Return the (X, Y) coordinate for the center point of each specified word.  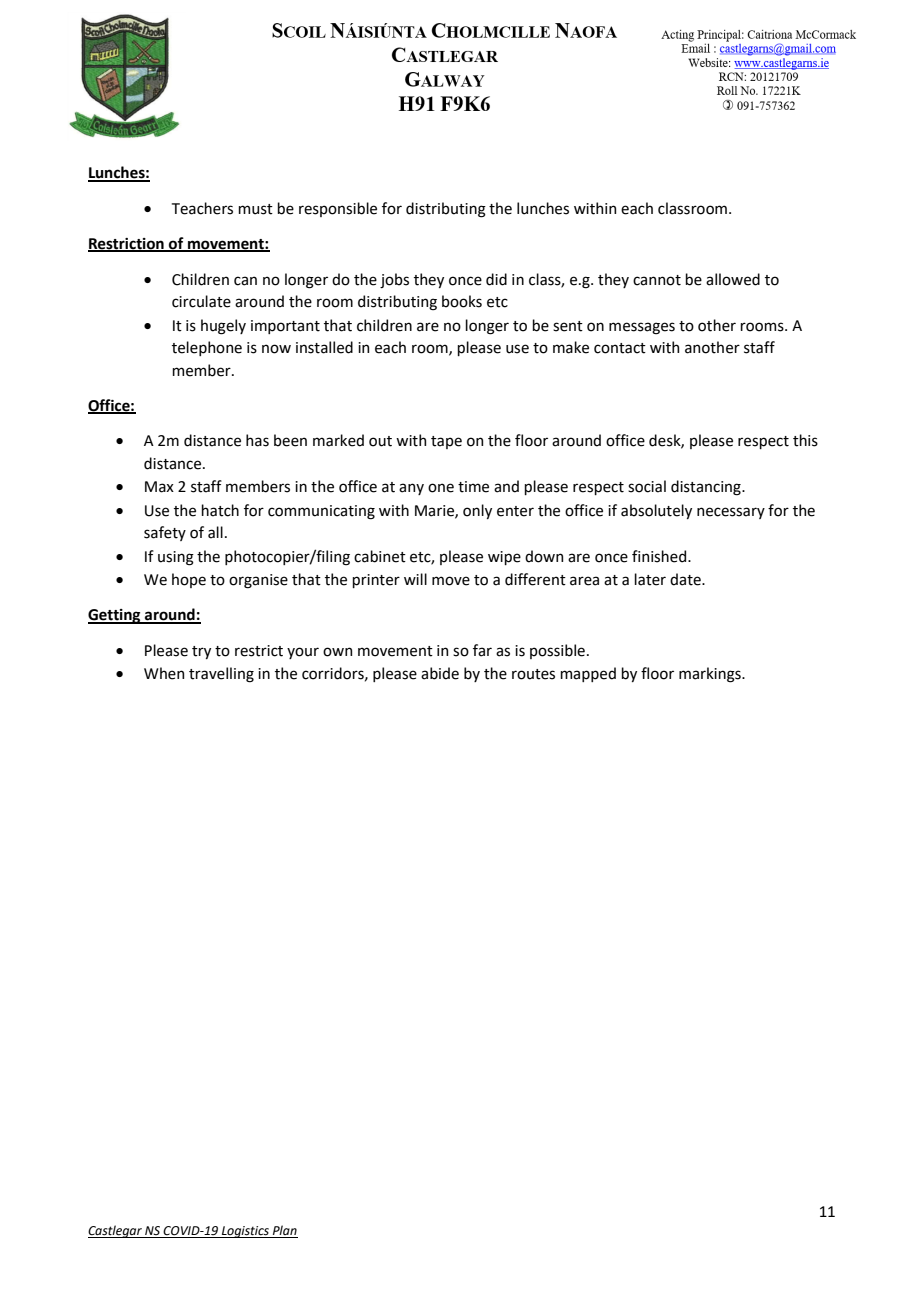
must (255, 209)
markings (711, 675)
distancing (707, 488)
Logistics (245, 1232)
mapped (588, 674)
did (496, 279)
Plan (284, 1231)
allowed (733, 279)
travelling (221, 675)
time (473, 487)
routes (533, 674)
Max (159, 487)
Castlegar (116, 1231)
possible (557, 651)
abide (440, 673)
